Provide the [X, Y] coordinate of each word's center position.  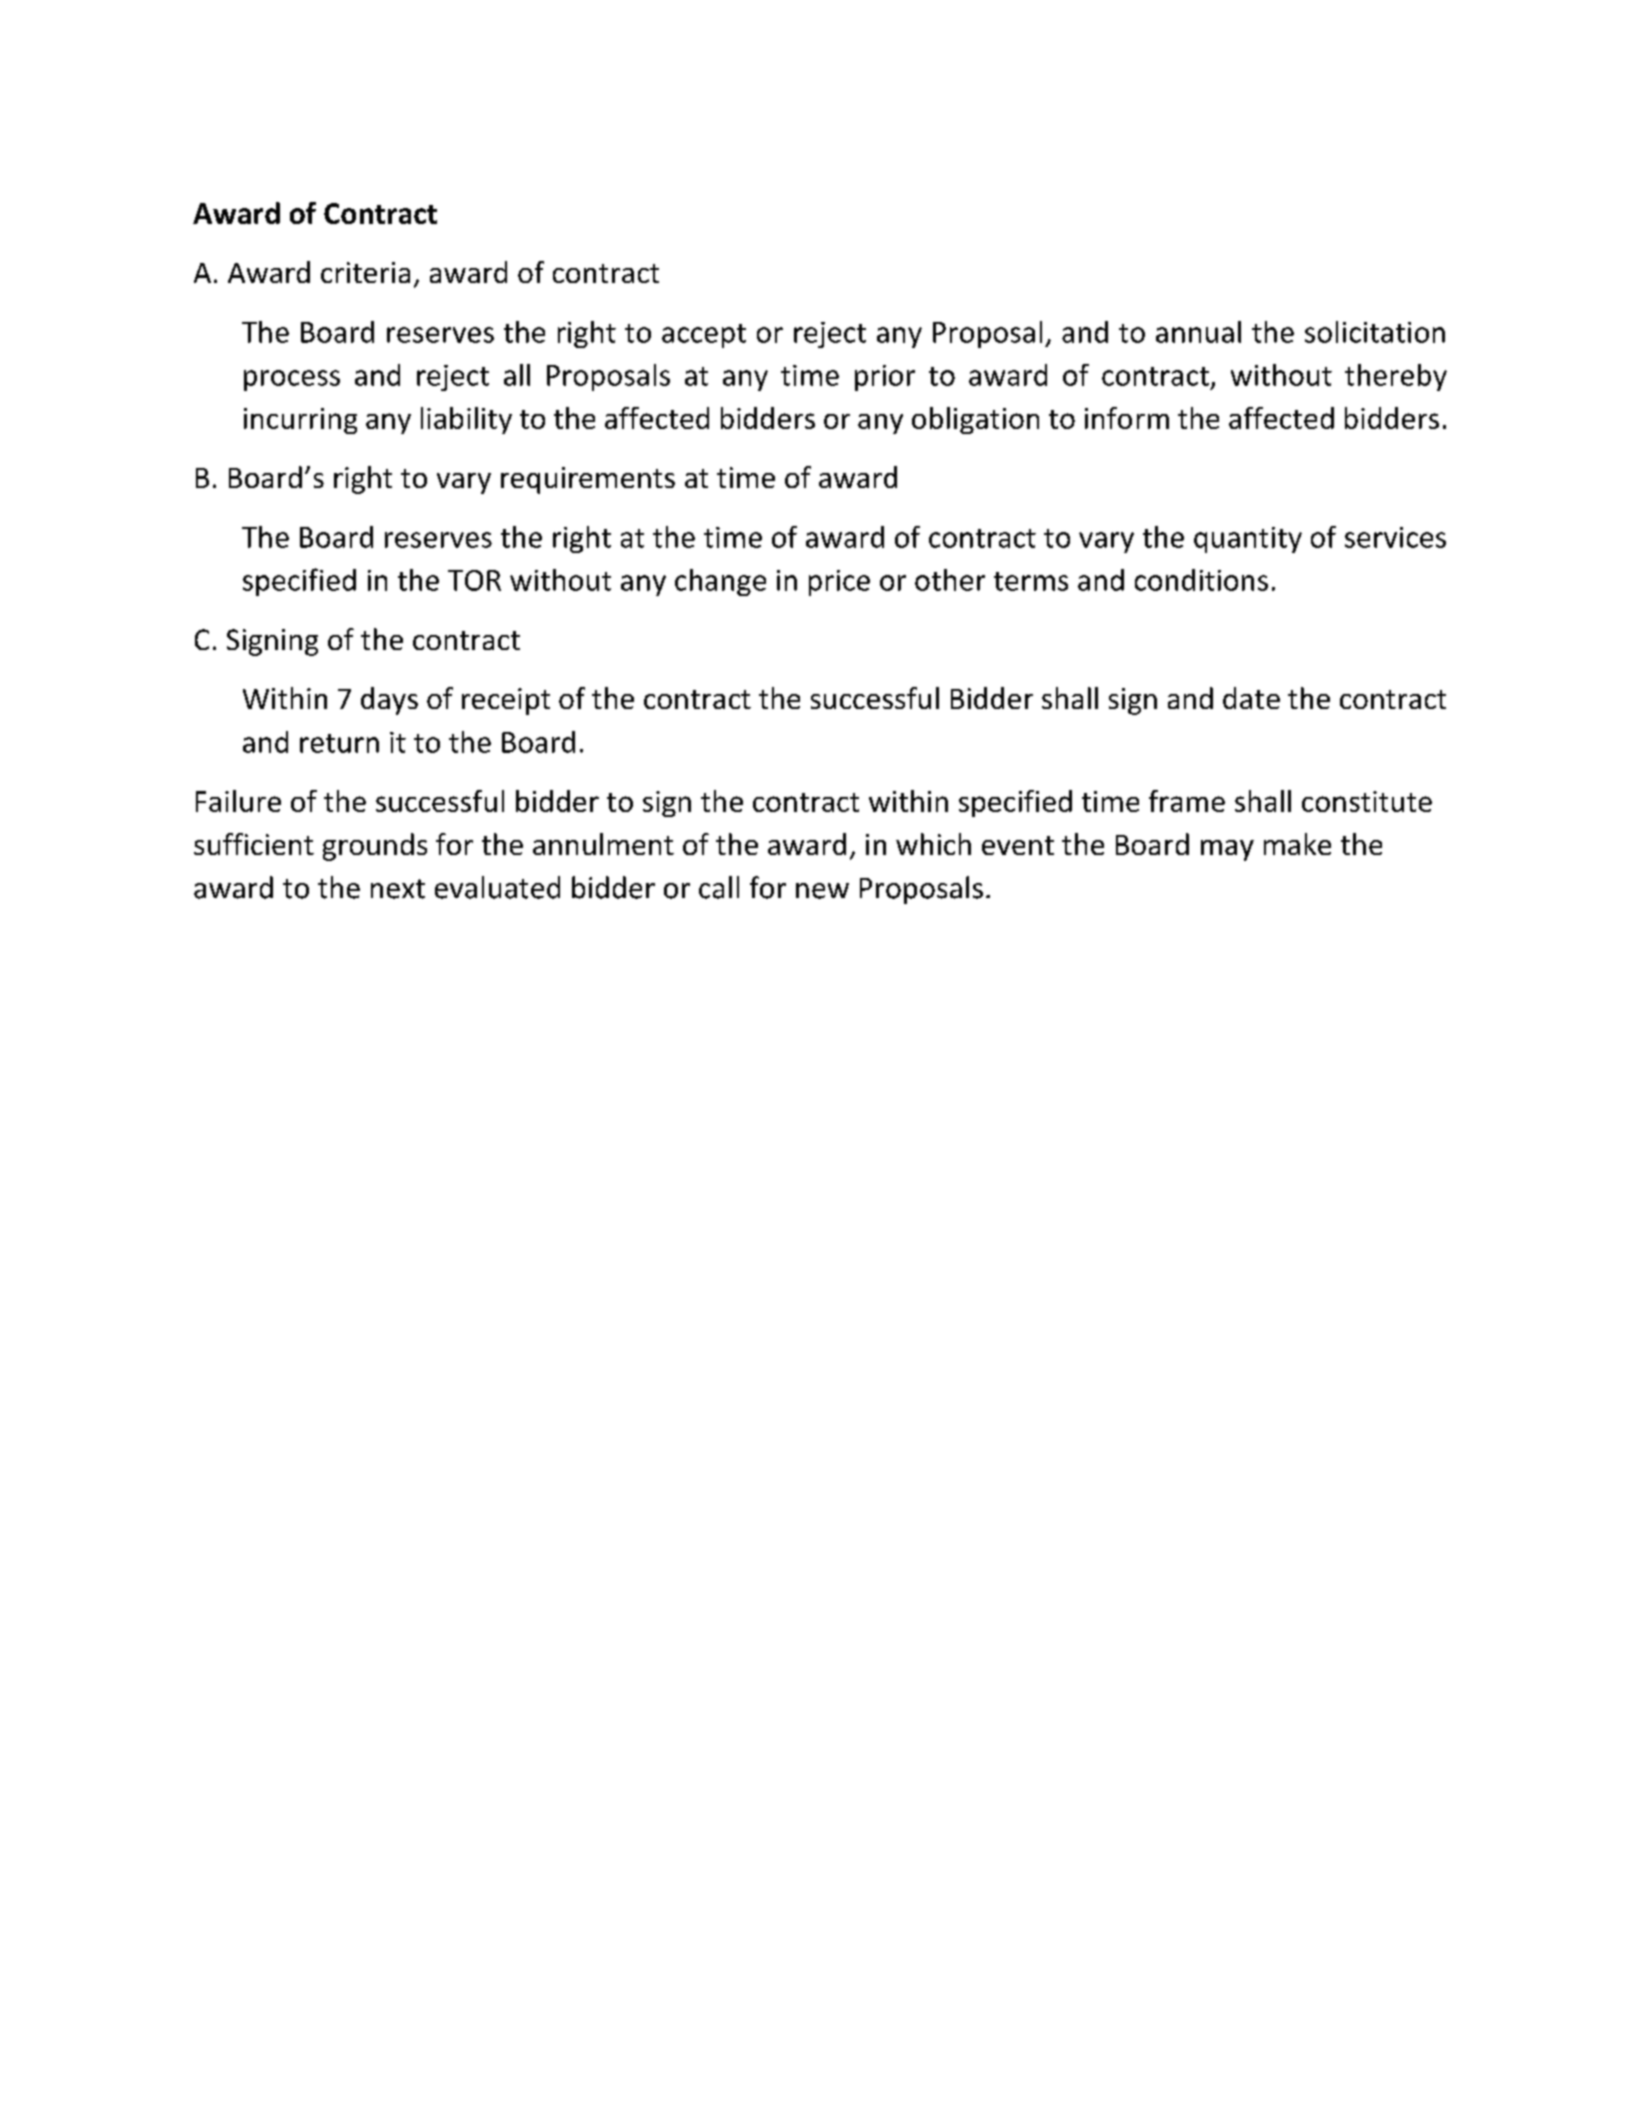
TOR [474, 580]
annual [1198, 332]
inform [1127, 418]
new [822, 891]
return [339, 743]
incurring [300, 421]
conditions [1201, 580]
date [1251, 698]
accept [704, 336]
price [839, 583]
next [398, 889]
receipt [506, 701]
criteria [365, 272]
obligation [975, 420]
